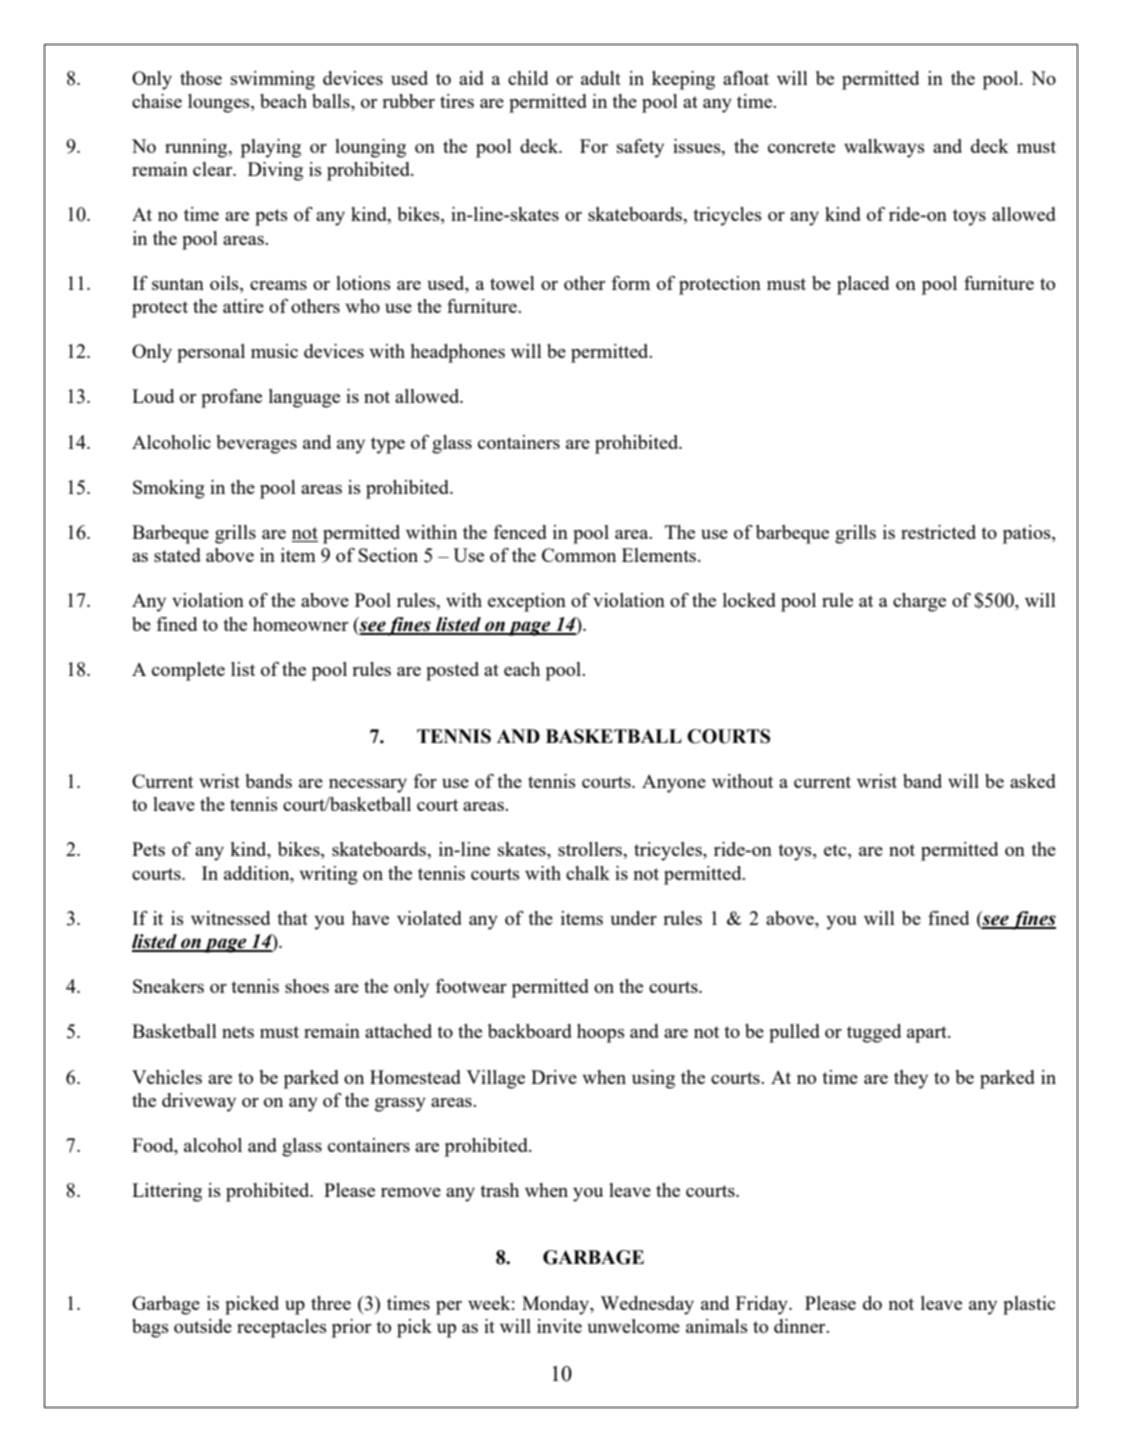 This page has height=1452, width=1122. Describe the element at coordinates (1029, 1305) in the page. I see `plastic` at that location.
